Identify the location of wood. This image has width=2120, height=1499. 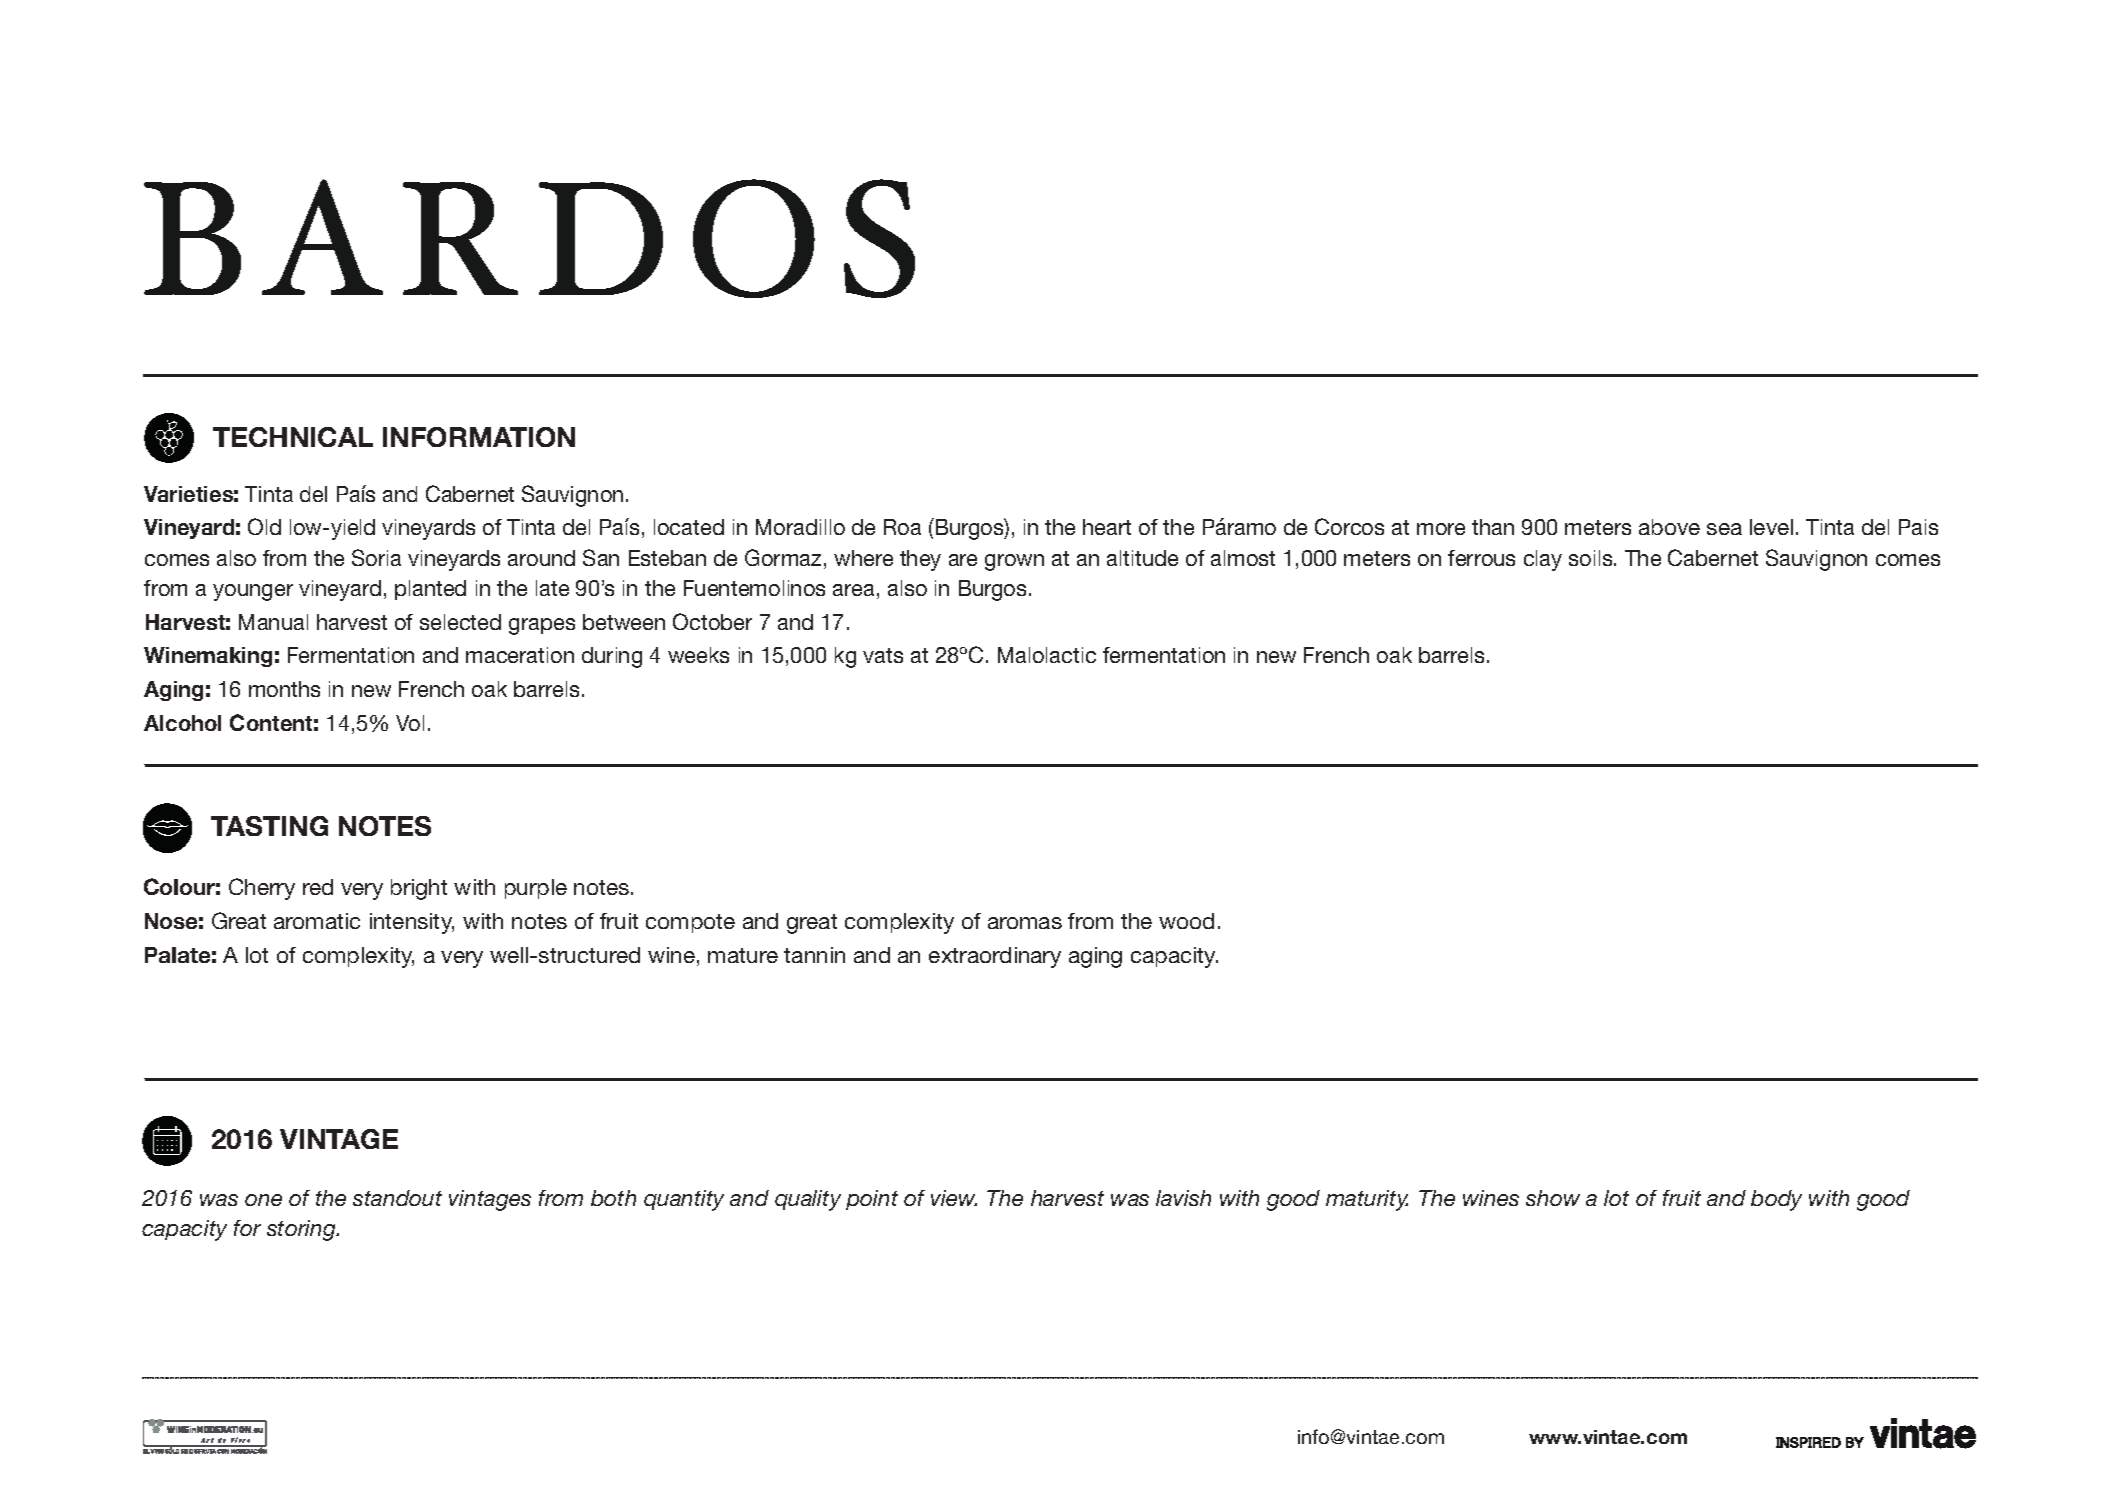
(1186, 921).
